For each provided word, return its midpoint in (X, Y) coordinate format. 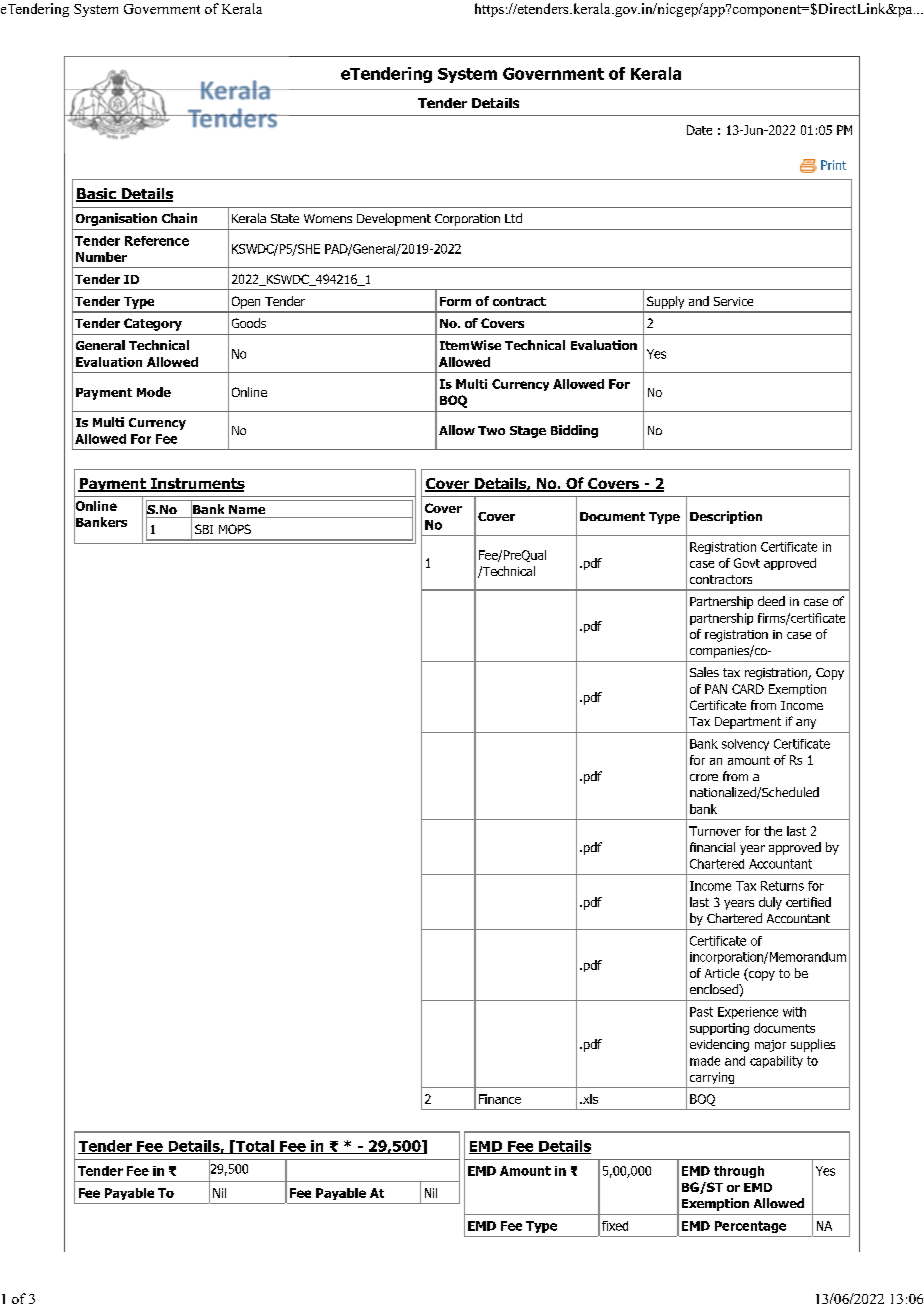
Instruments (197, 485)
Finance (500, 1099)
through (739, 1172)
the (773, 831)
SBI (204, 529)
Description (726, 517)
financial (712, 847)
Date (699, 130)
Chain (179, 218)
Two (491, 430)
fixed (615, 1226)
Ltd (513, 218)
